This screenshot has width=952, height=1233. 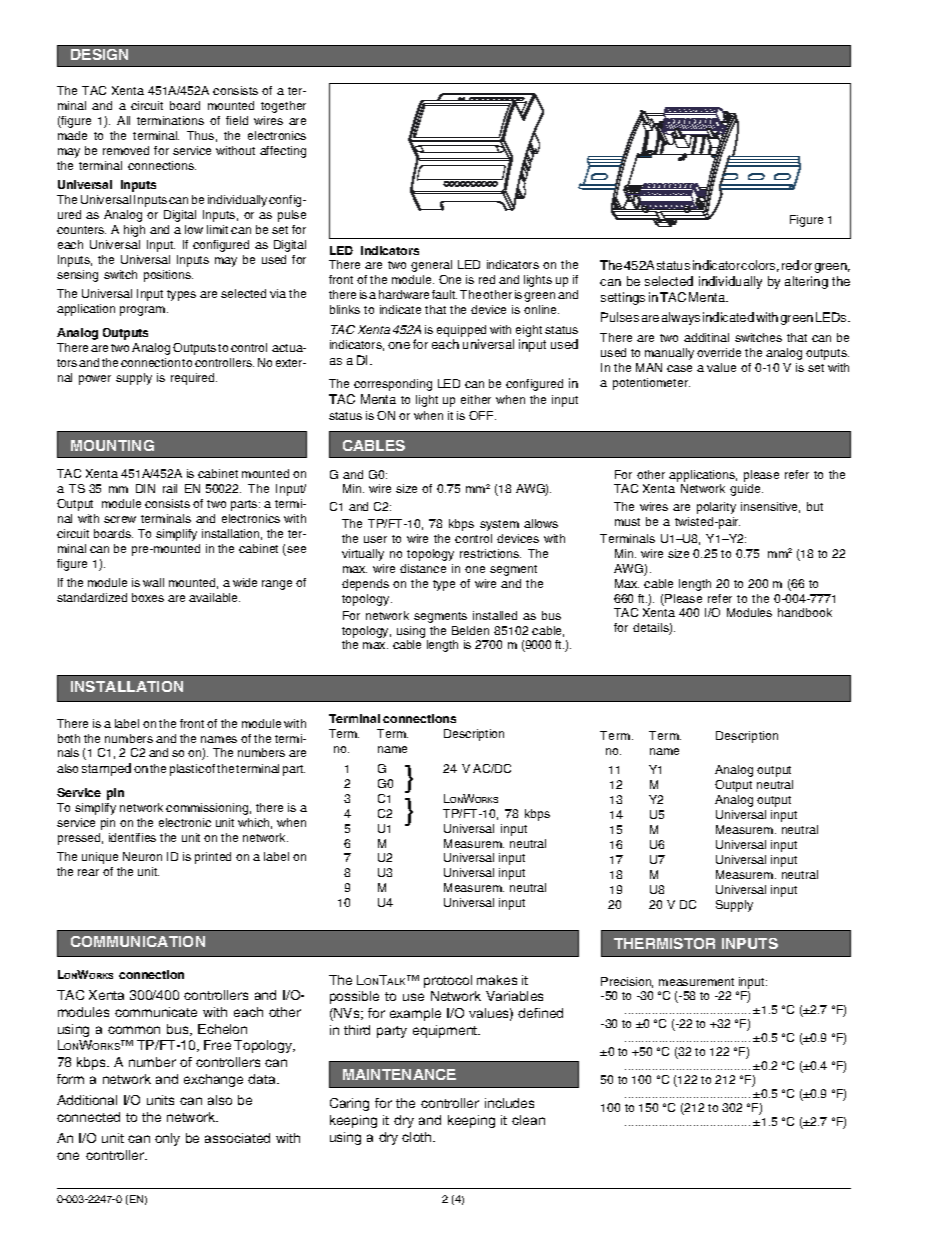 What do you see at coordinates (283, 107) in the screenshot?
I see `together` at bounding box center [283, 107].
